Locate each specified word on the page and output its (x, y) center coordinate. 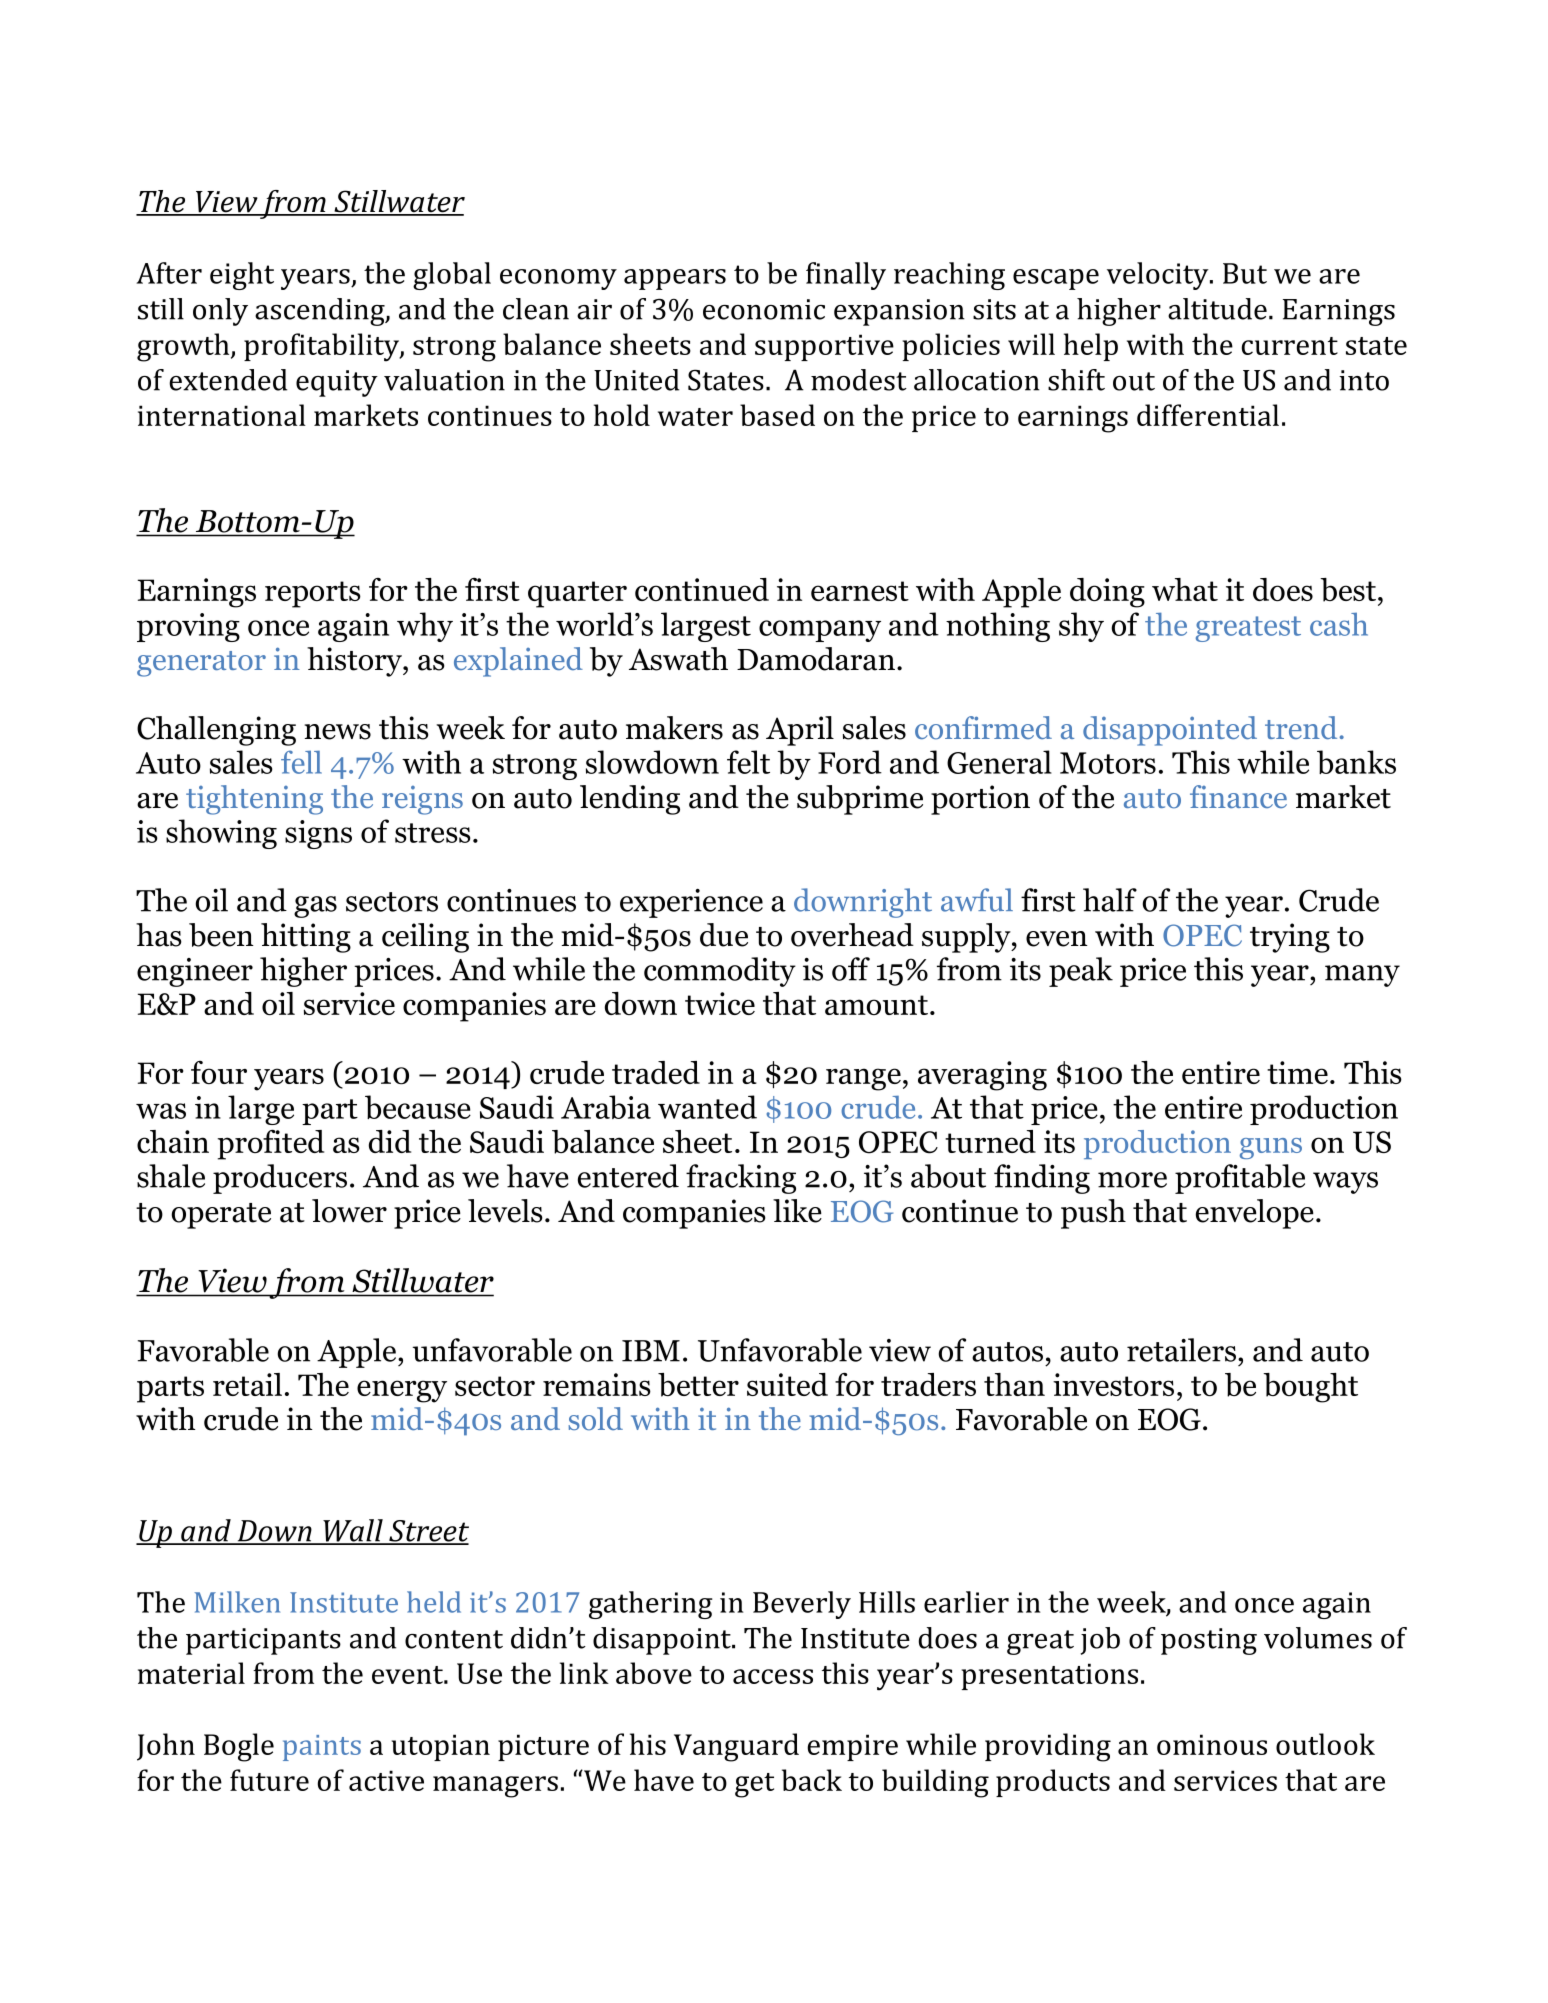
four (219, 1072)
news (338, 732)
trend (1301, 728)
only (220, 312)
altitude (1217, 309)
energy (402, 1391)
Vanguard (736, 1747)
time (1297, 1072)
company (820, 631)
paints (322, 1748)
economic (764, 309)
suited (787, 1384)
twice (720, 1003)
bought (1310, 1388)
